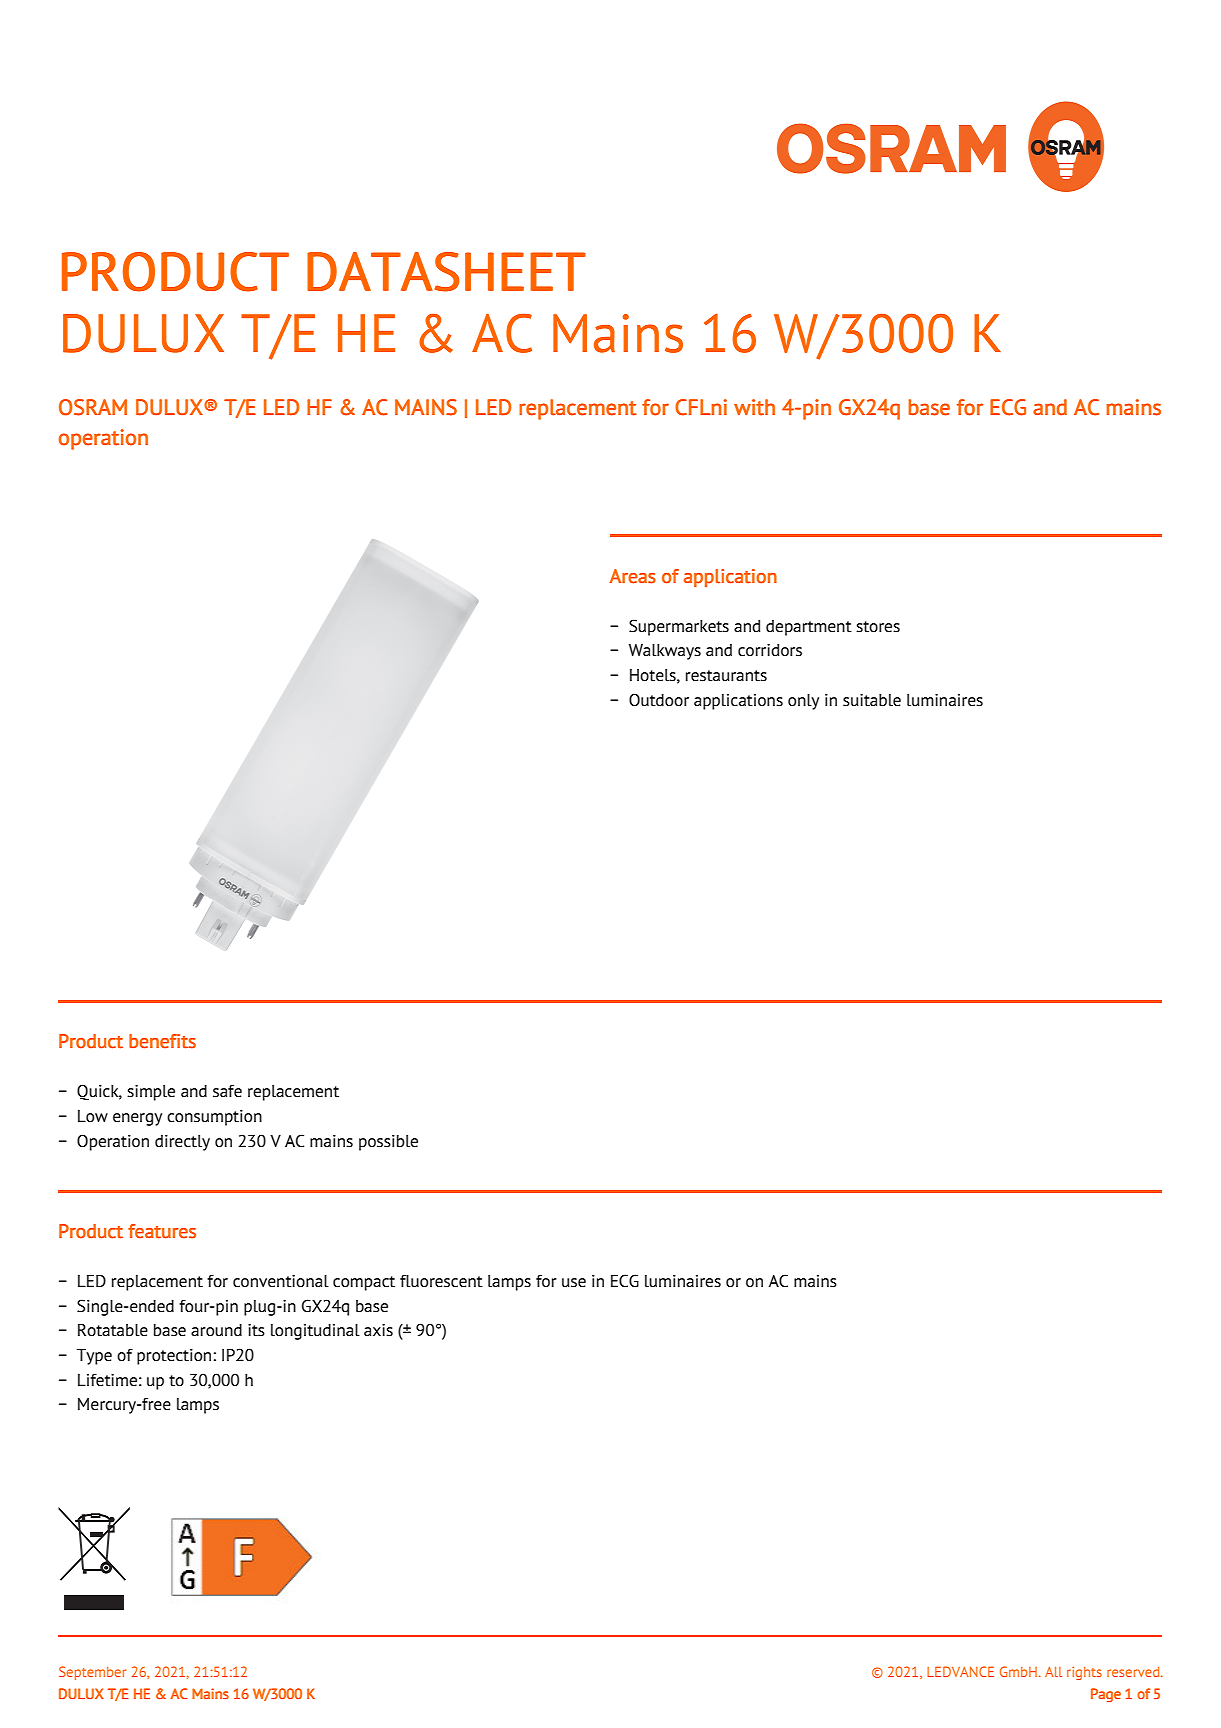 This screenshot has height=1728, width=1221. What do you see at coordinates (1053, 1672) in the screenshot?
I see `All` at bounding box center [1053, 1672].
